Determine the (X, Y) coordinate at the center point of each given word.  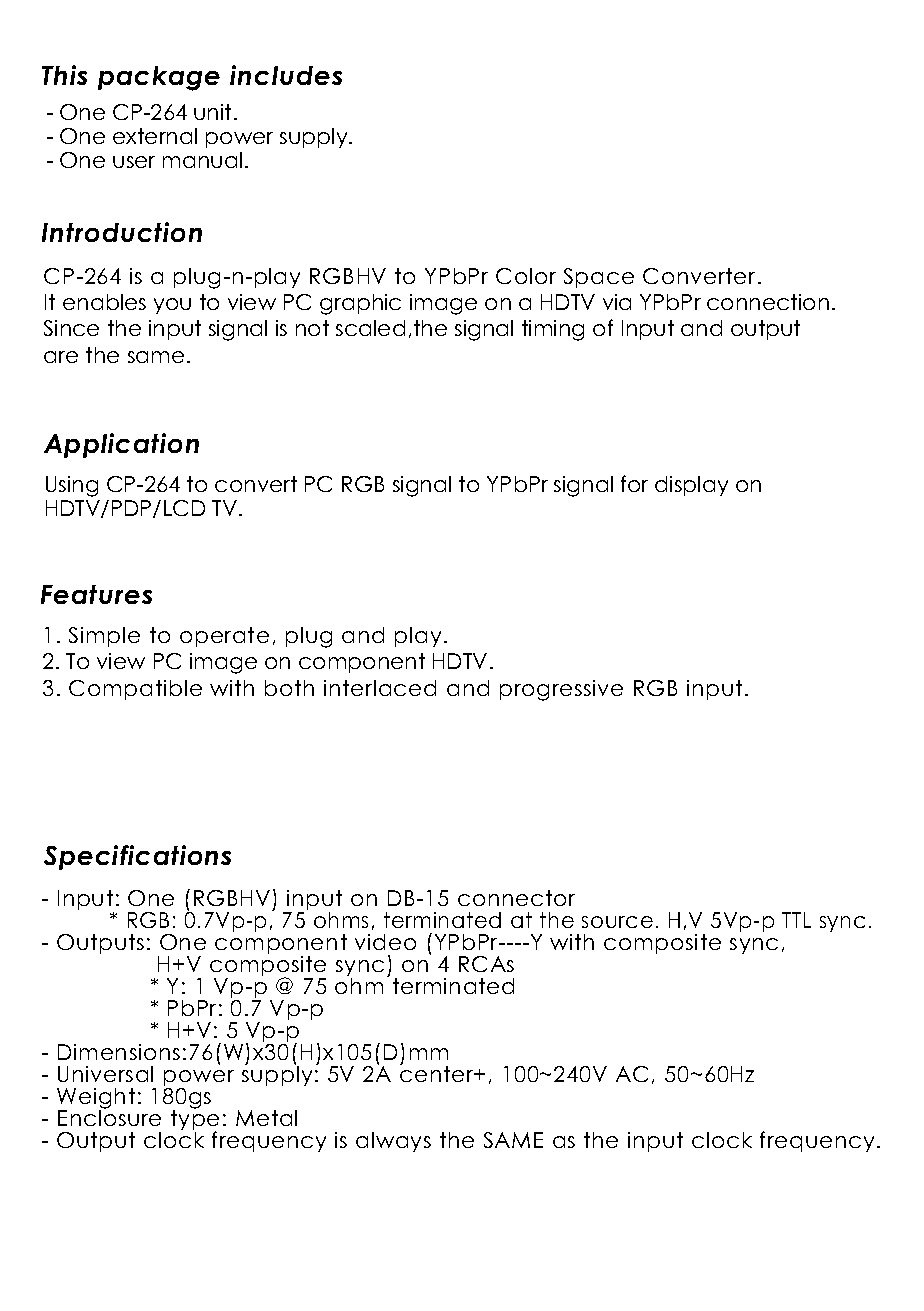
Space (599, 278)
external (155, 136)
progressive (561, 690)
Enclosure (109, 1117)
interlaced (380, 688)
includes (286, 75)
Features (96, 594)
